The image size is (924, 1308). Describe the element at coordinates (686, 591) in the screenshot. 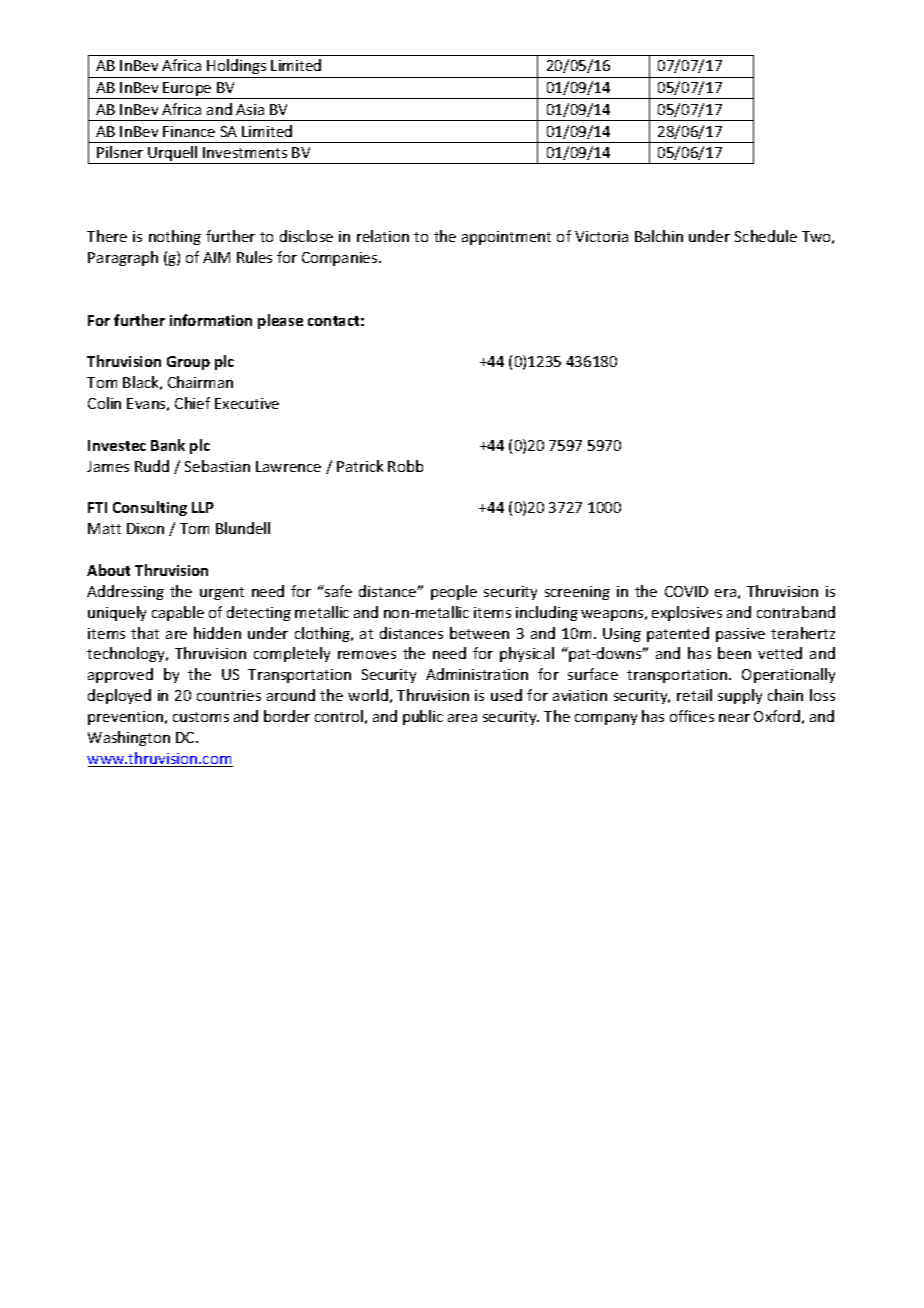

I see `COVID` at that location.
